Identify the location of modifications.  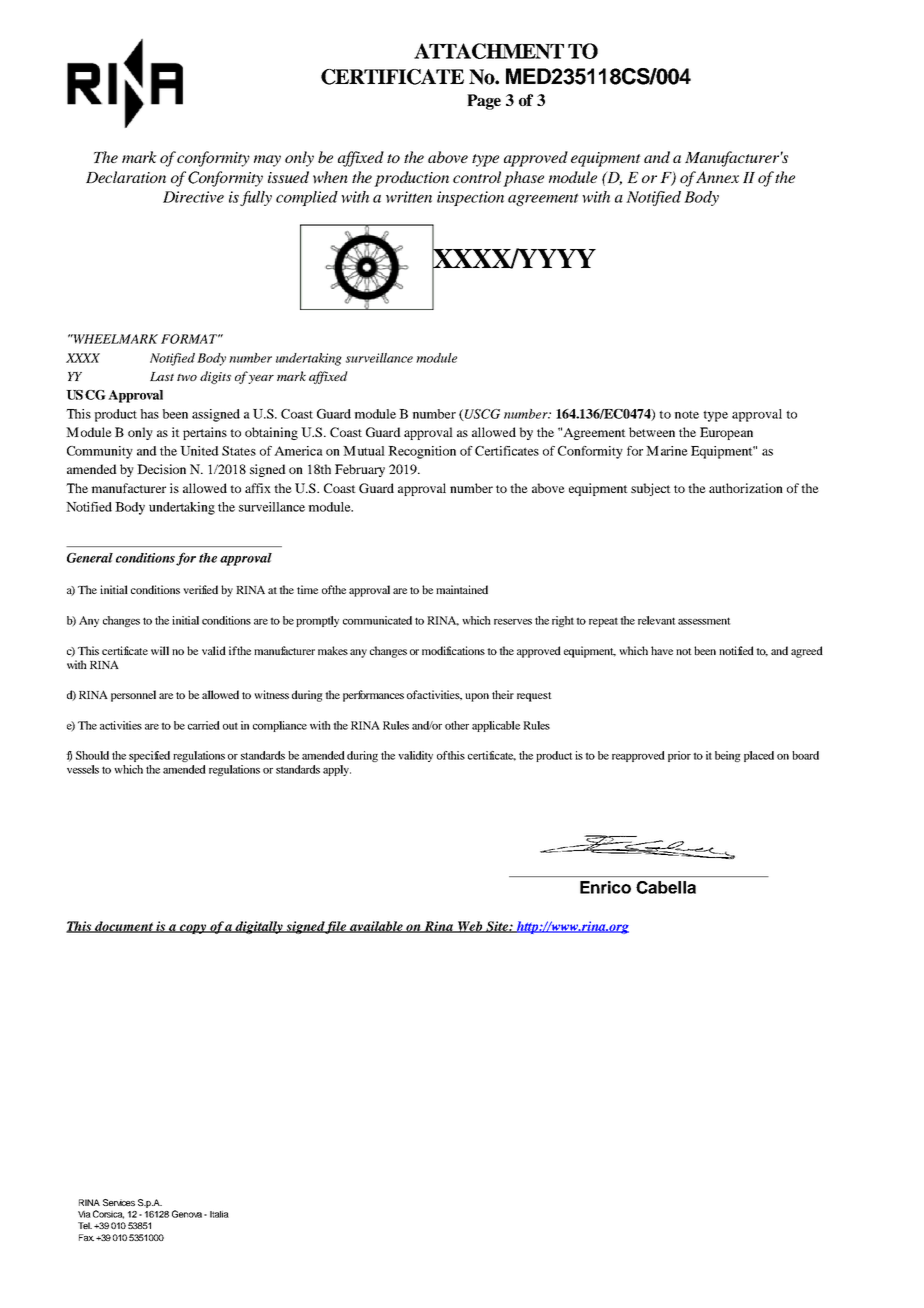
(453, 650).
